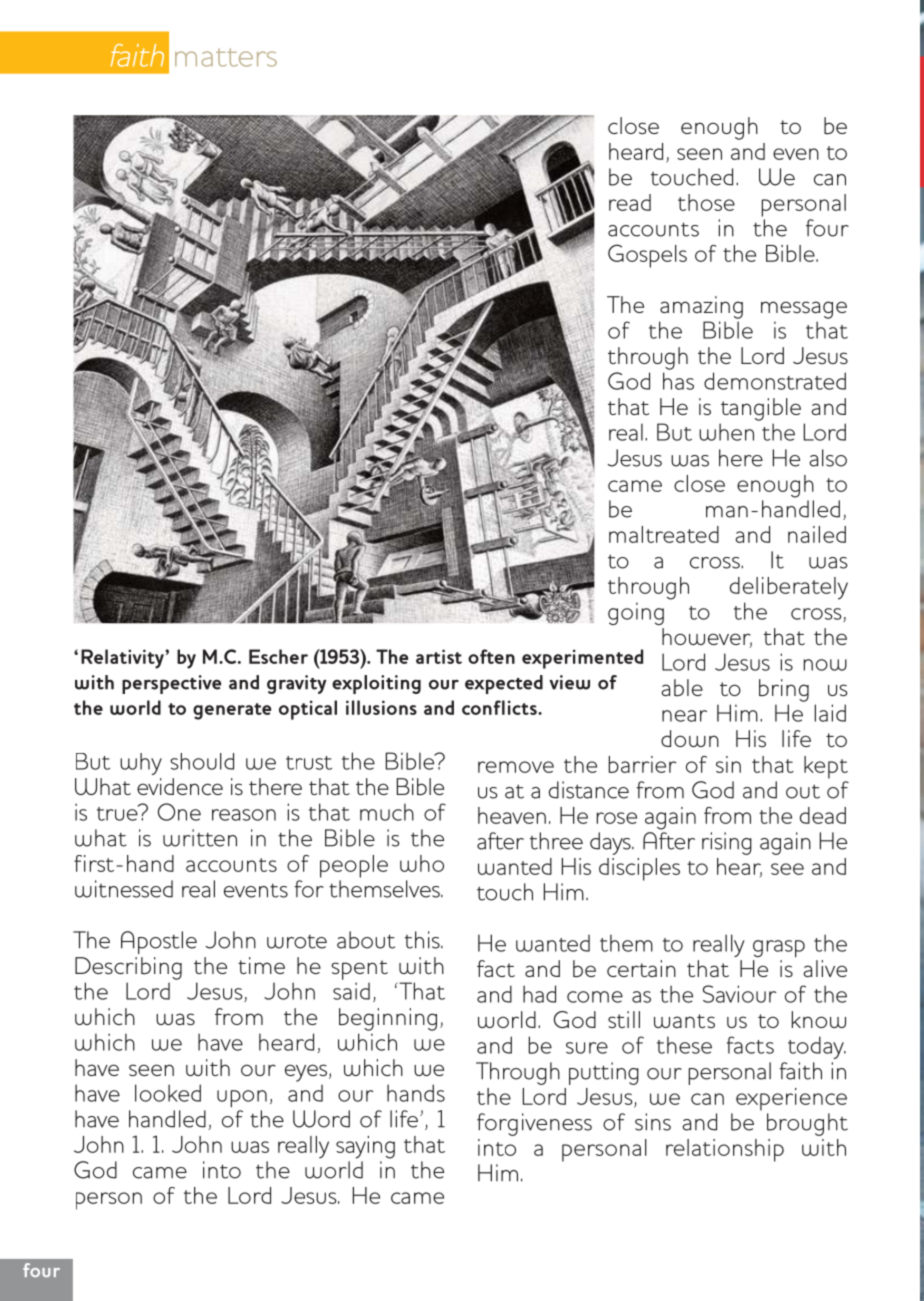 The image size is (924, 1301). Describe the element at coordinates (630, 202) in the image. I see `read` at that location.
